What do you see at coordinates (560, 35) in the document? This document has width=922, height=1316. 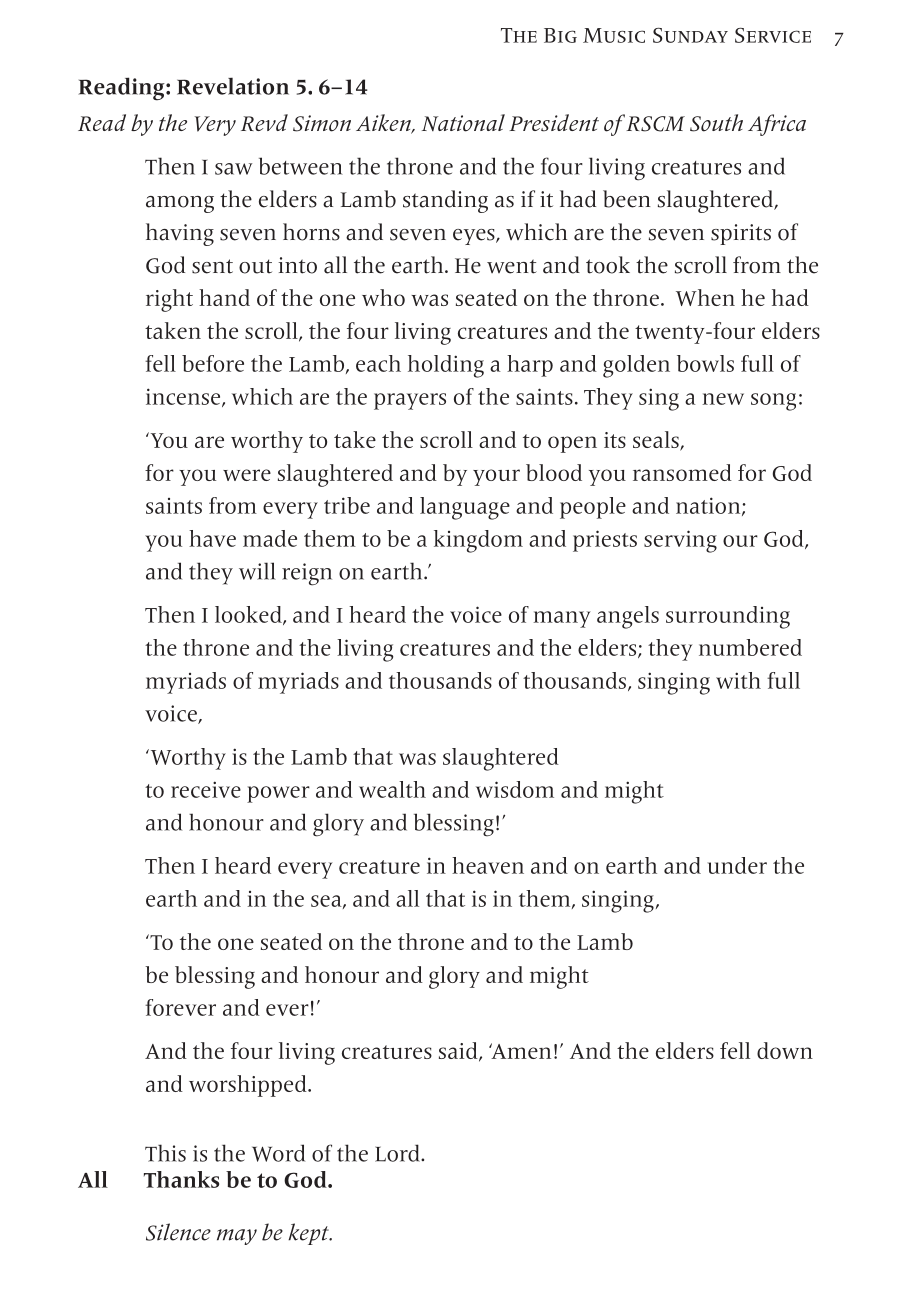 I see `Big` at bounding box center [560, 35].
